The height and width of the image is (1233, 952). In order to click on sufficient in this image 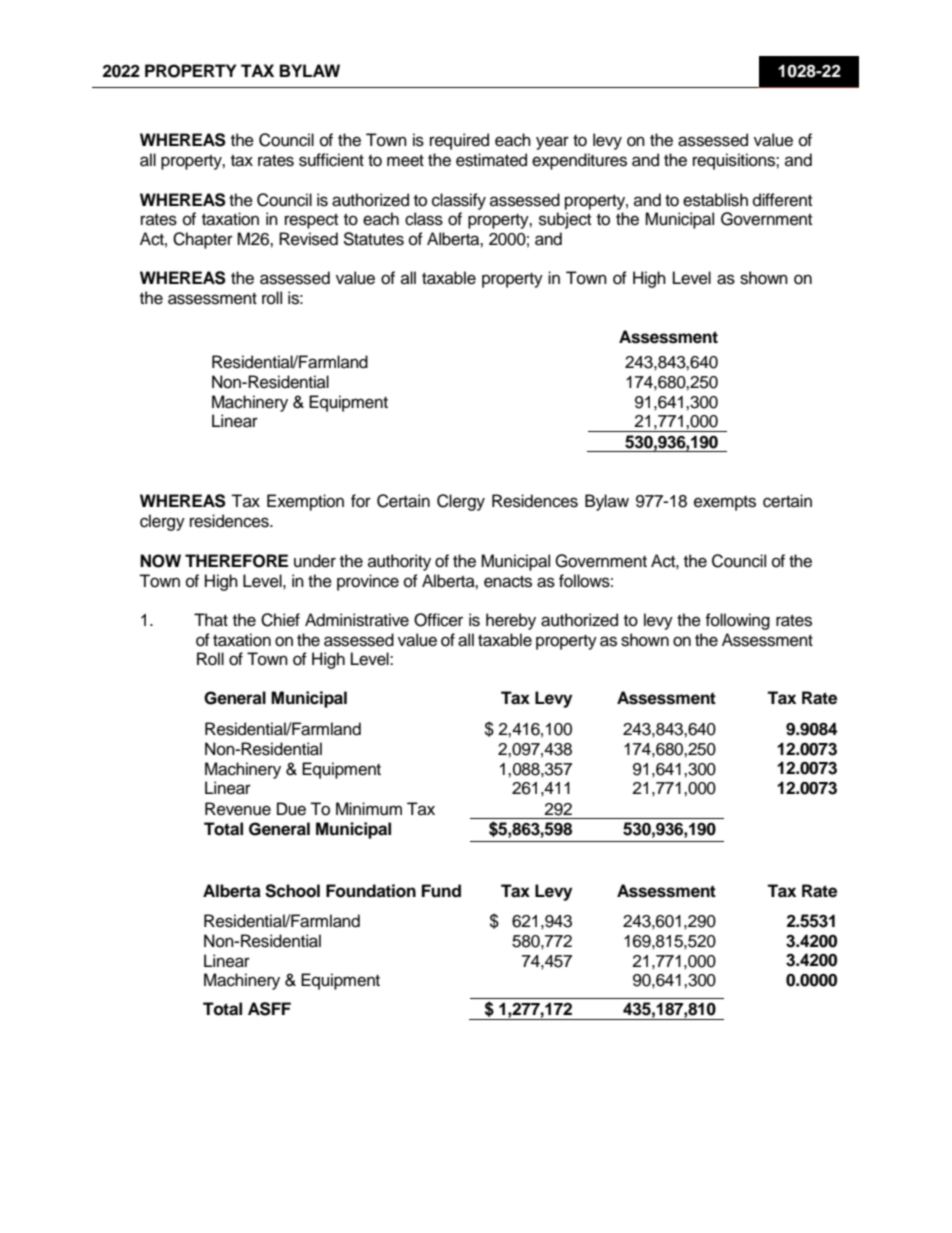, I will do `click(331, 160)`.
